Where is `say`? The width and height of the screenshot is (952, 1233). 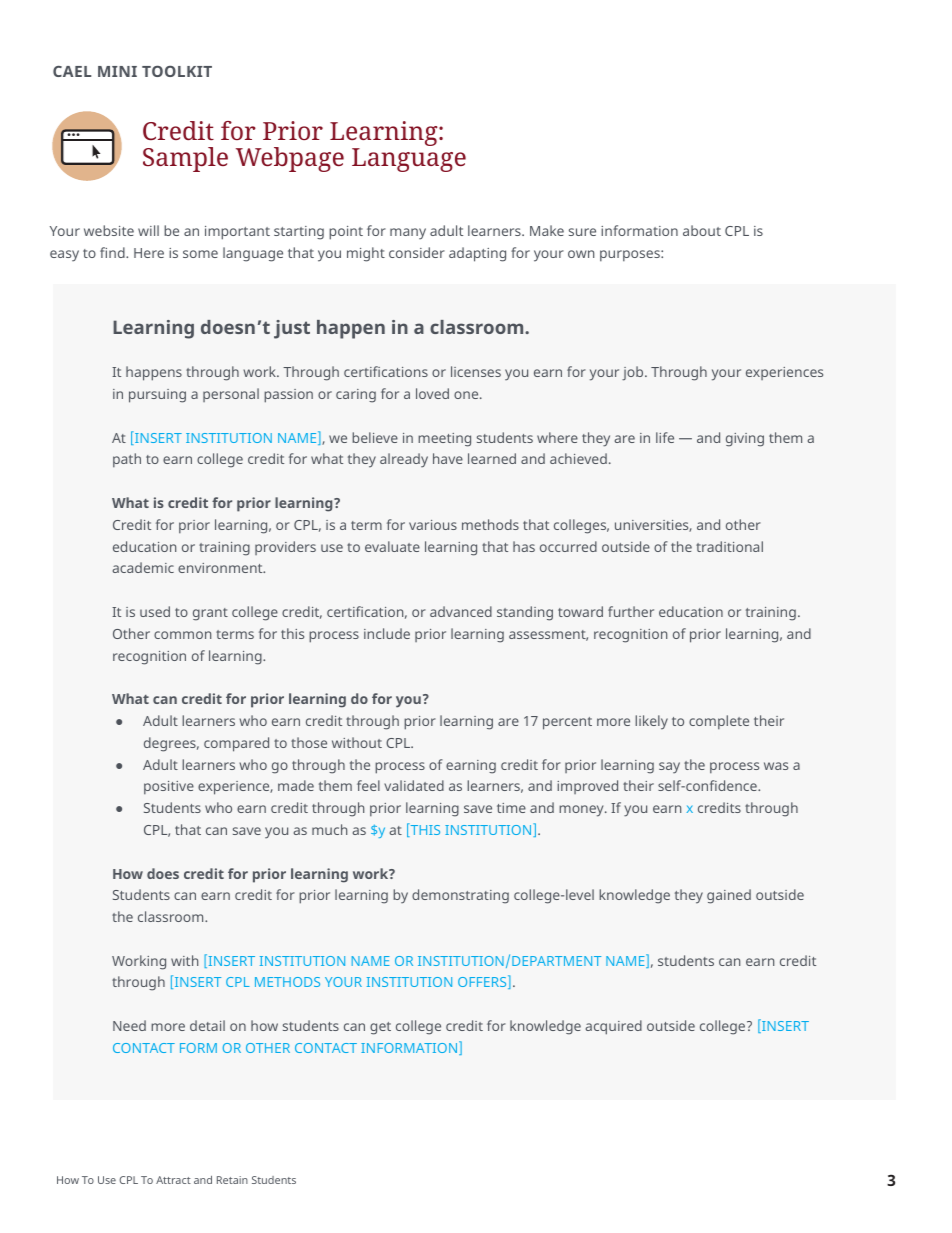
say is located at coordinates (669, 768).
